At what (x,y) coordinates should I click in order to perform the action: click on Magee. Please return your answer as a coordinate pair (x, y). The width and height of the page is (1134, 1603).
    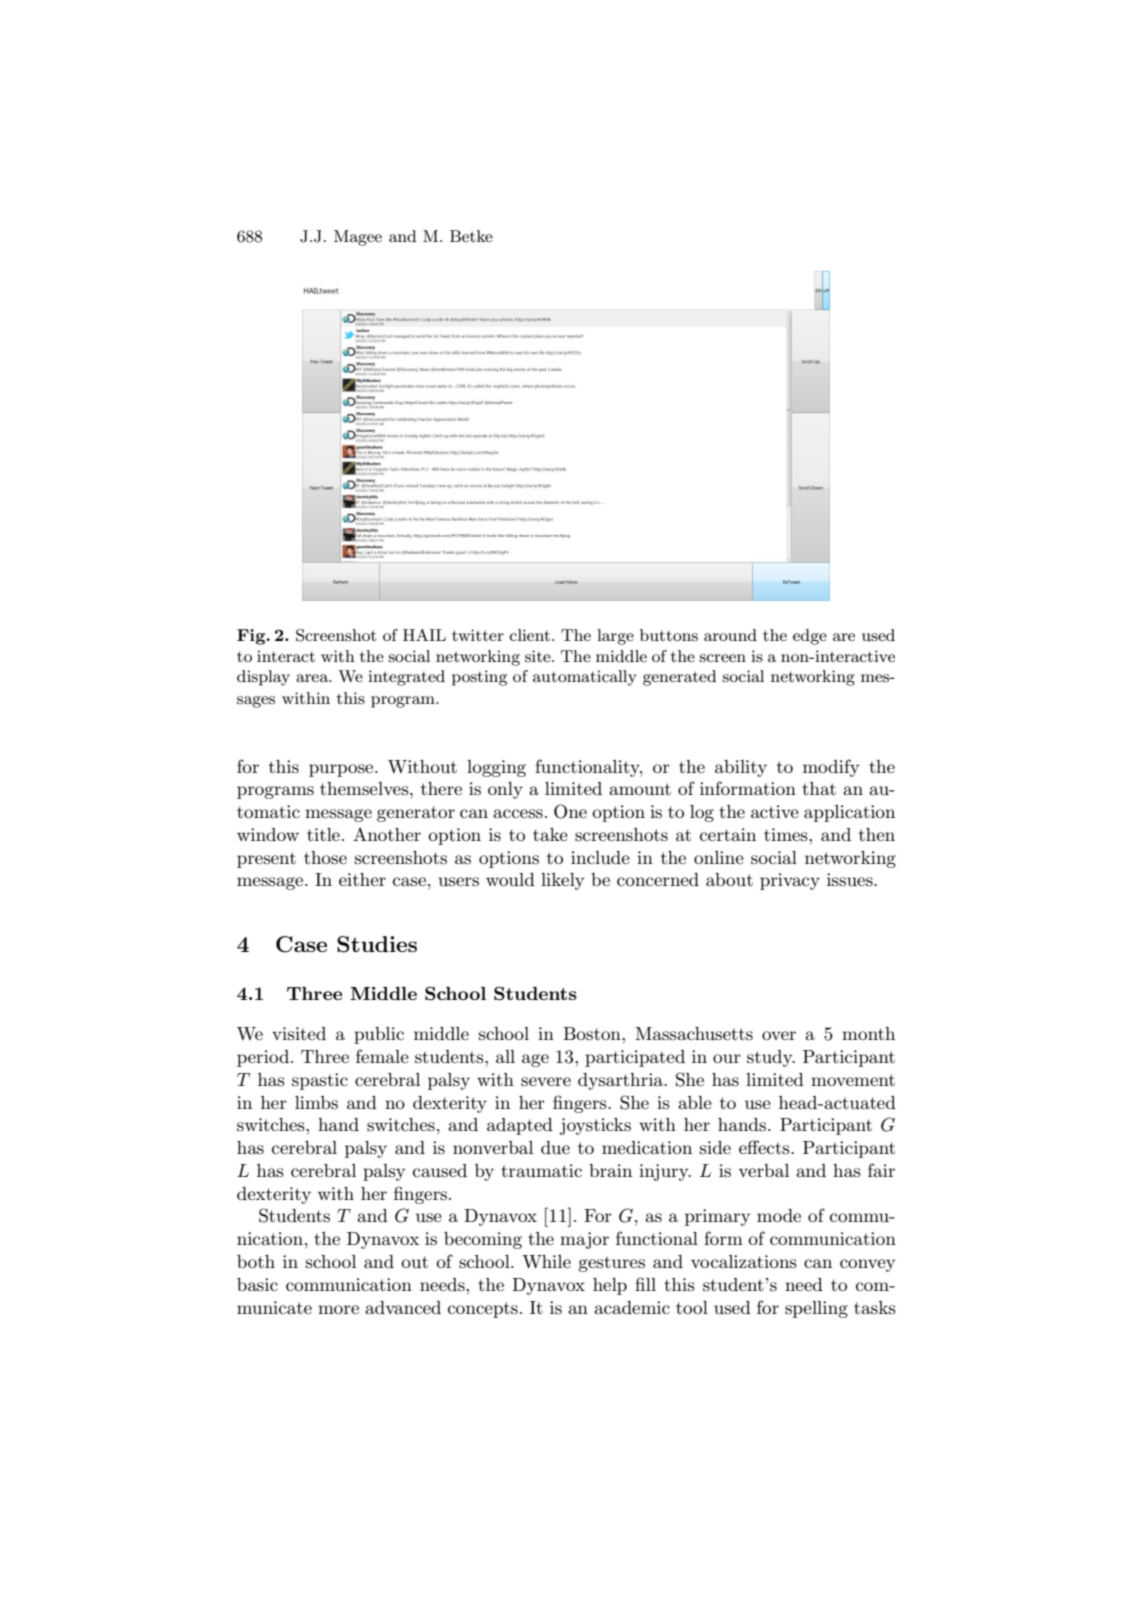
    Looking at the image, I should click on (358, 238).
